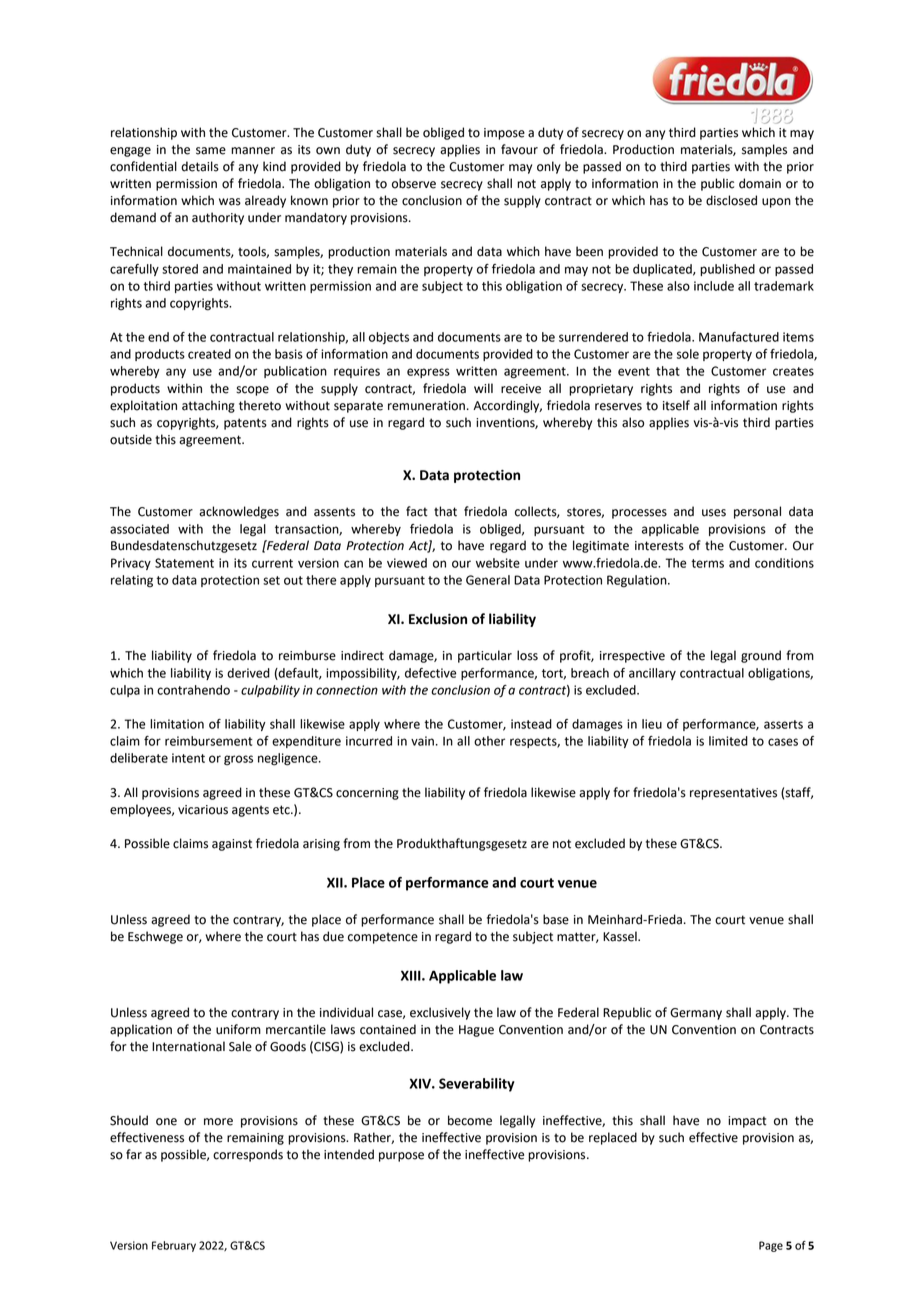 This screenshot has height=1308, width=924. I want to click on remuneration, so click(426, 406).
